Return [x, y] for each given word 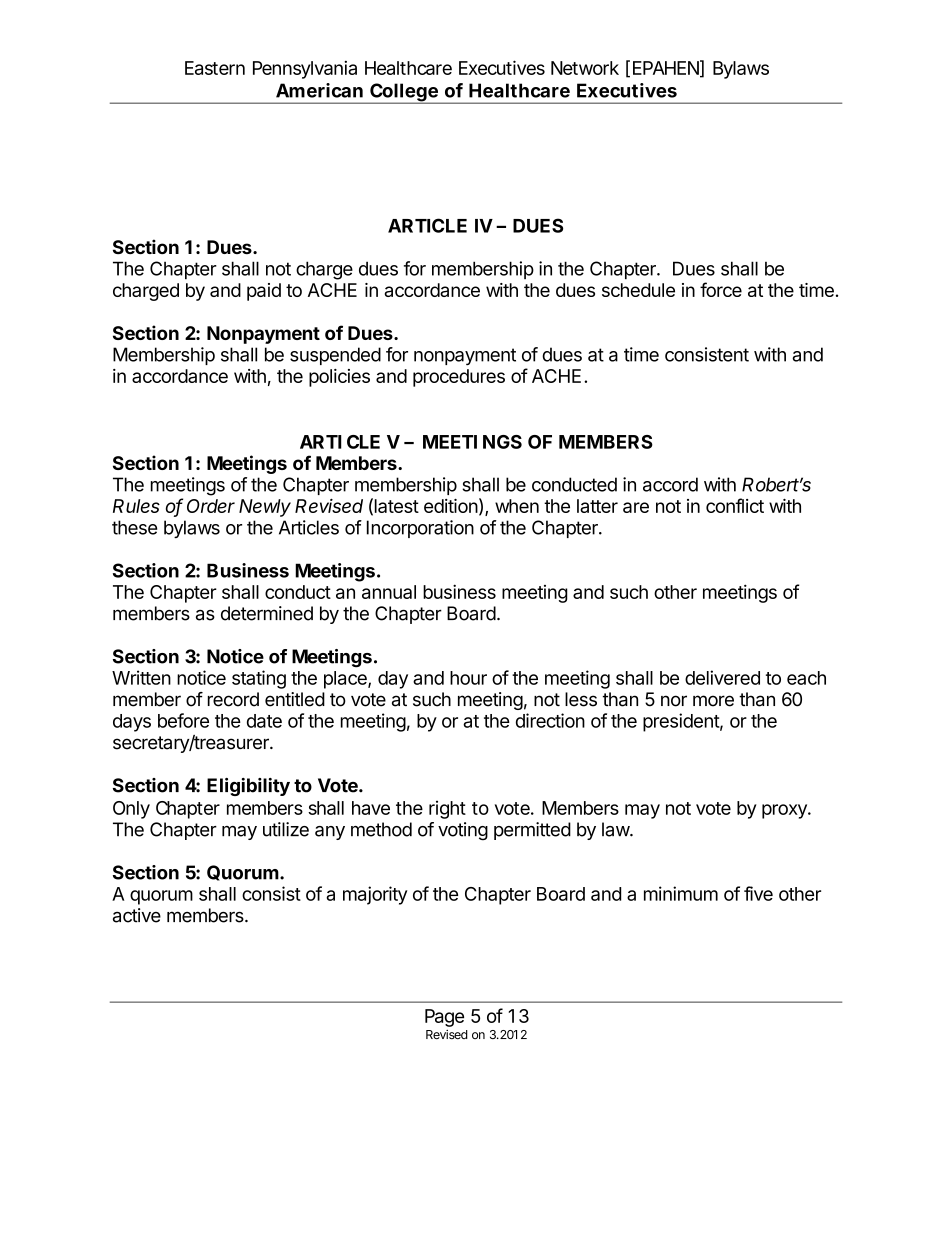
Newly [265, 508]
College [404, 93]
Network [585, 68]
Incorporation [420, 529]
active [137, 915]
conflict [735, 505]
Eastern [215, 68]
